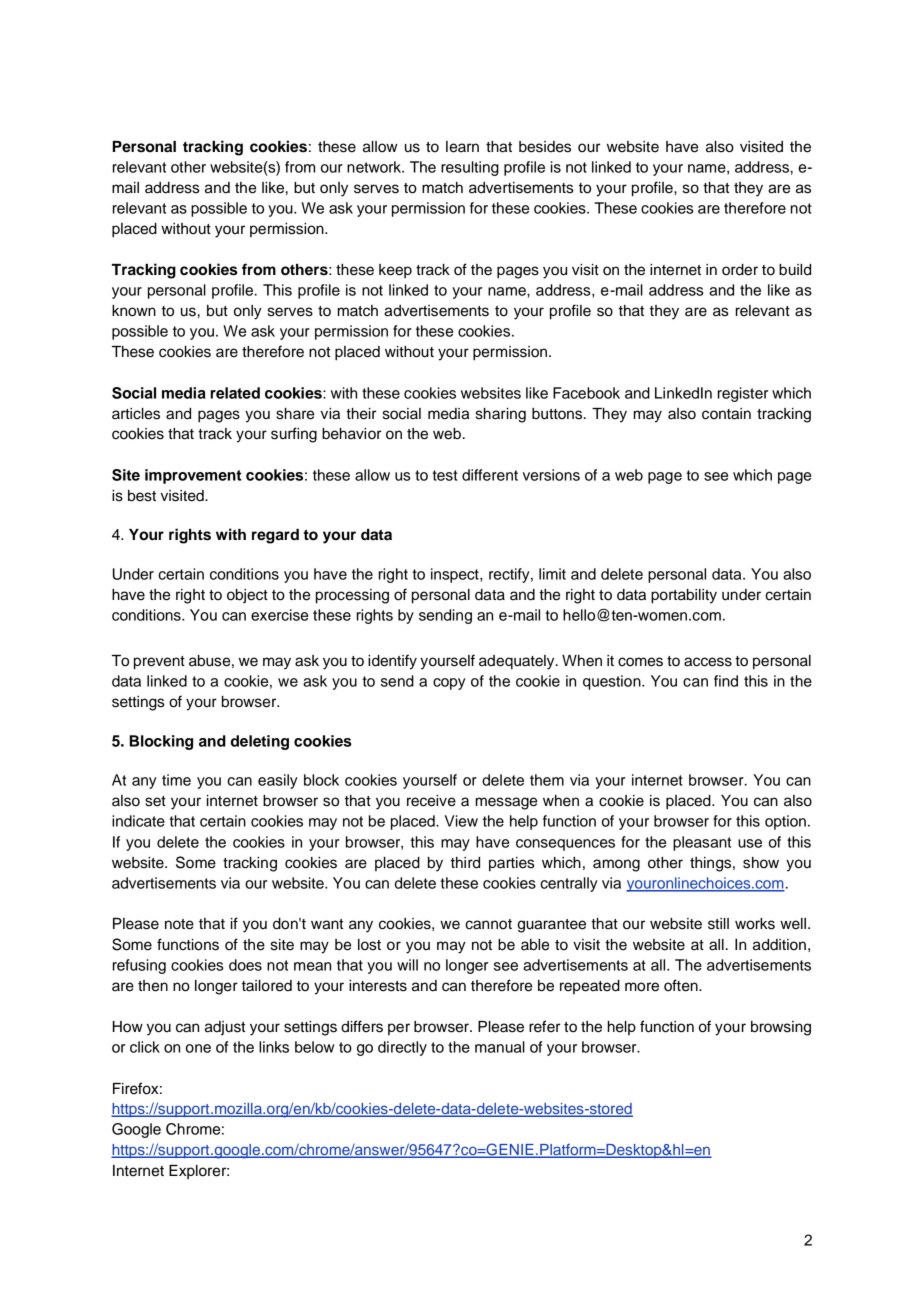 The width and height of the image is (924, 1307). What do you see at coordinates (740, 270) in the image?
I see `order` at bounding box center [740, 270].
